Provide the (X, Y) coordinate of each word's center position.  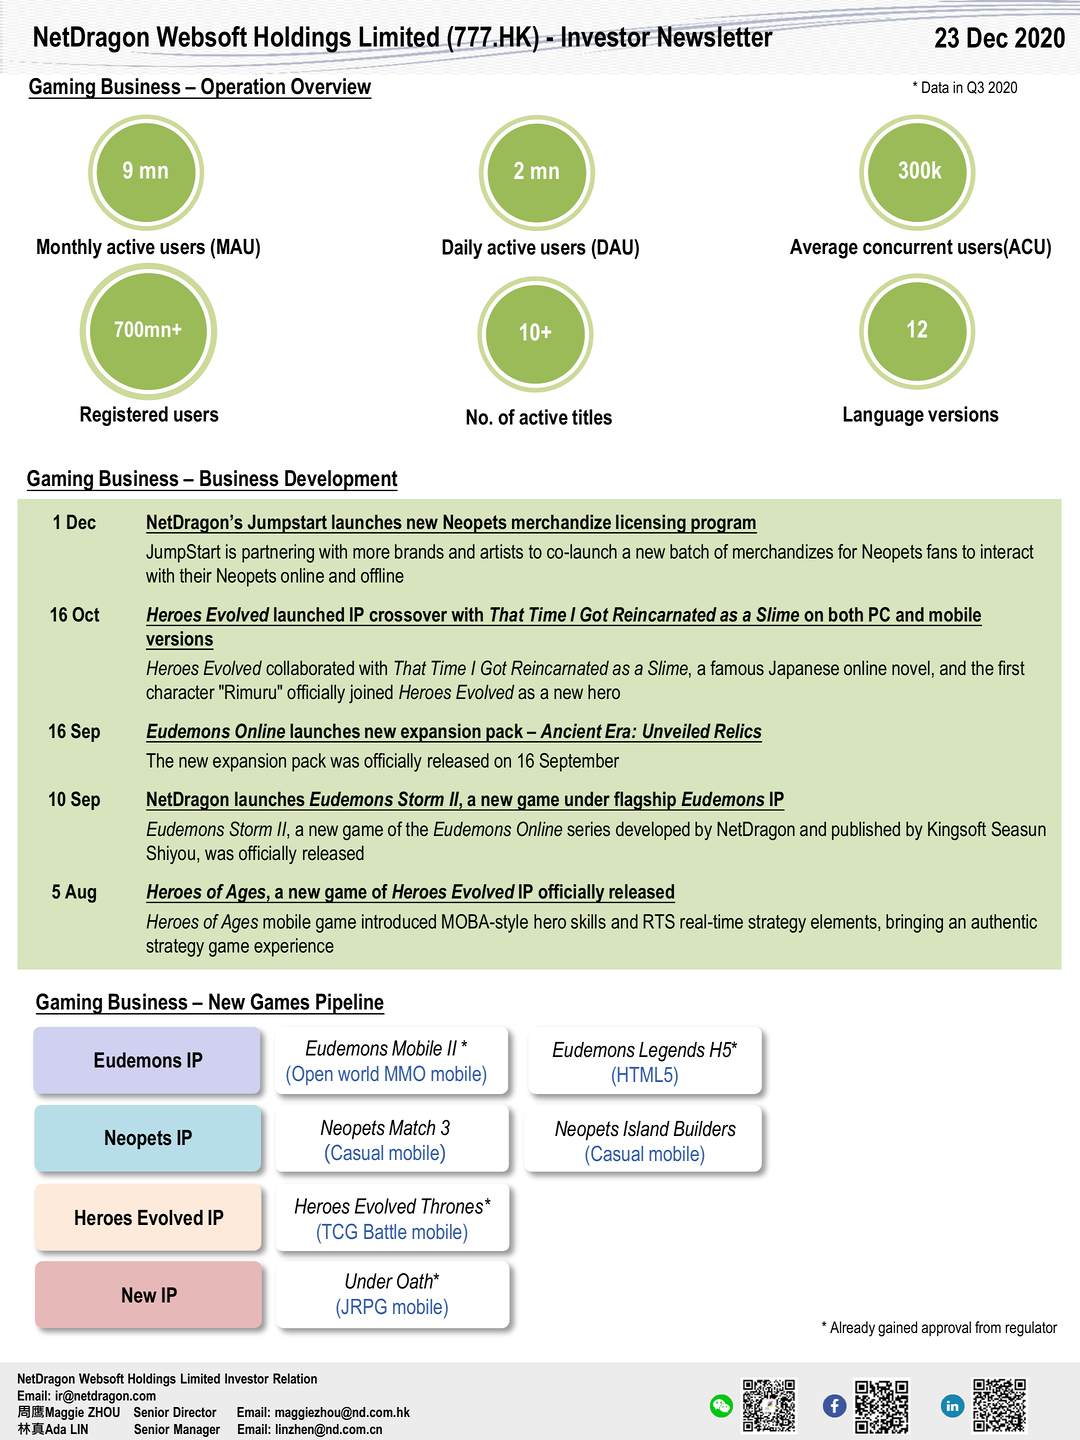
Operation (243, 88)
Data (935, 87)
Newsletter (716, 35)
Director (195, 1412)
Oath (416, 1281)
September (579, 762)
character (180, 692)
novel (911, 668)
